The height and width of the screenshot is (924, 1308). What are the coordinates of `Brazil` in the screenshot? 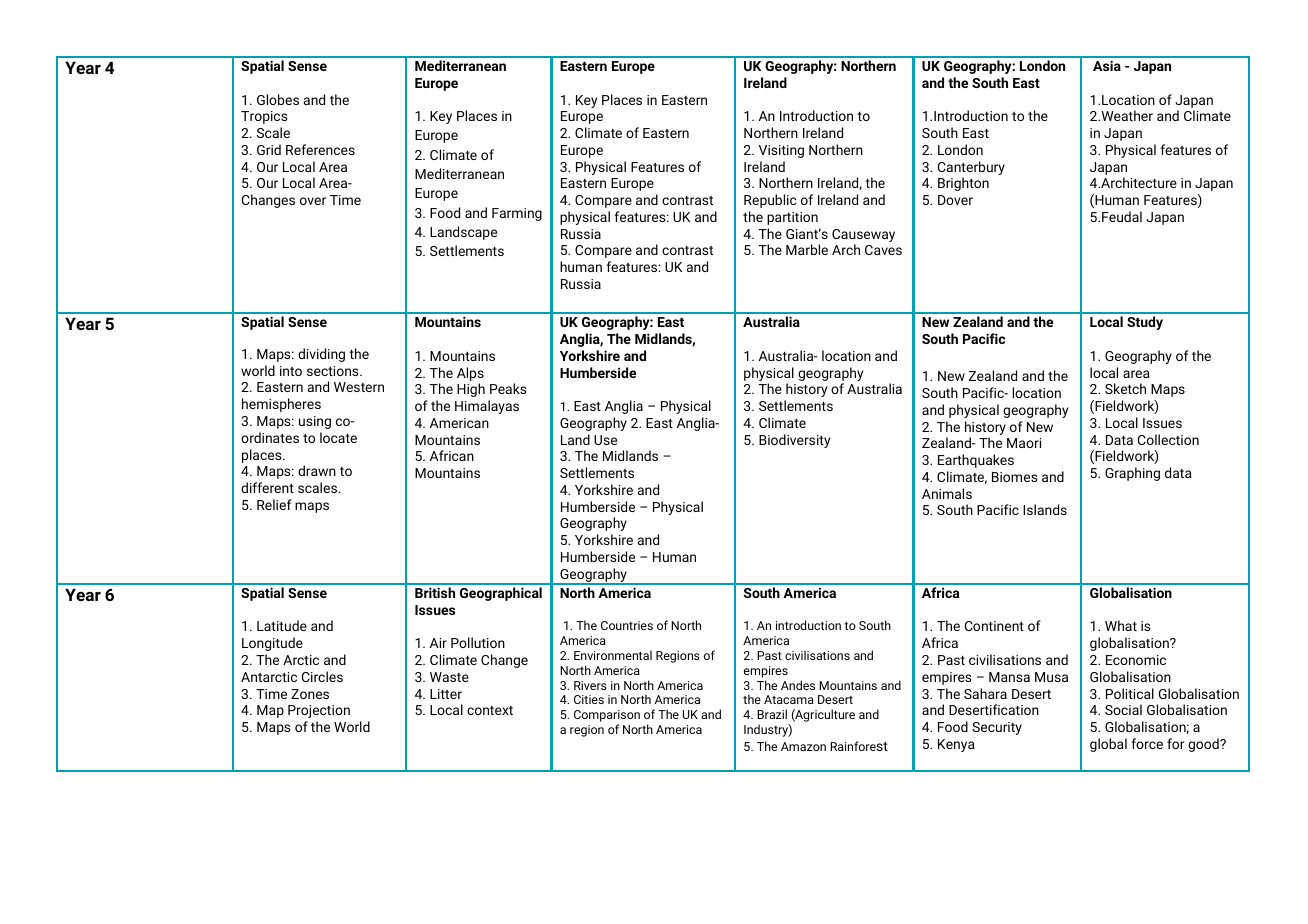 It's located at (772, 714).
